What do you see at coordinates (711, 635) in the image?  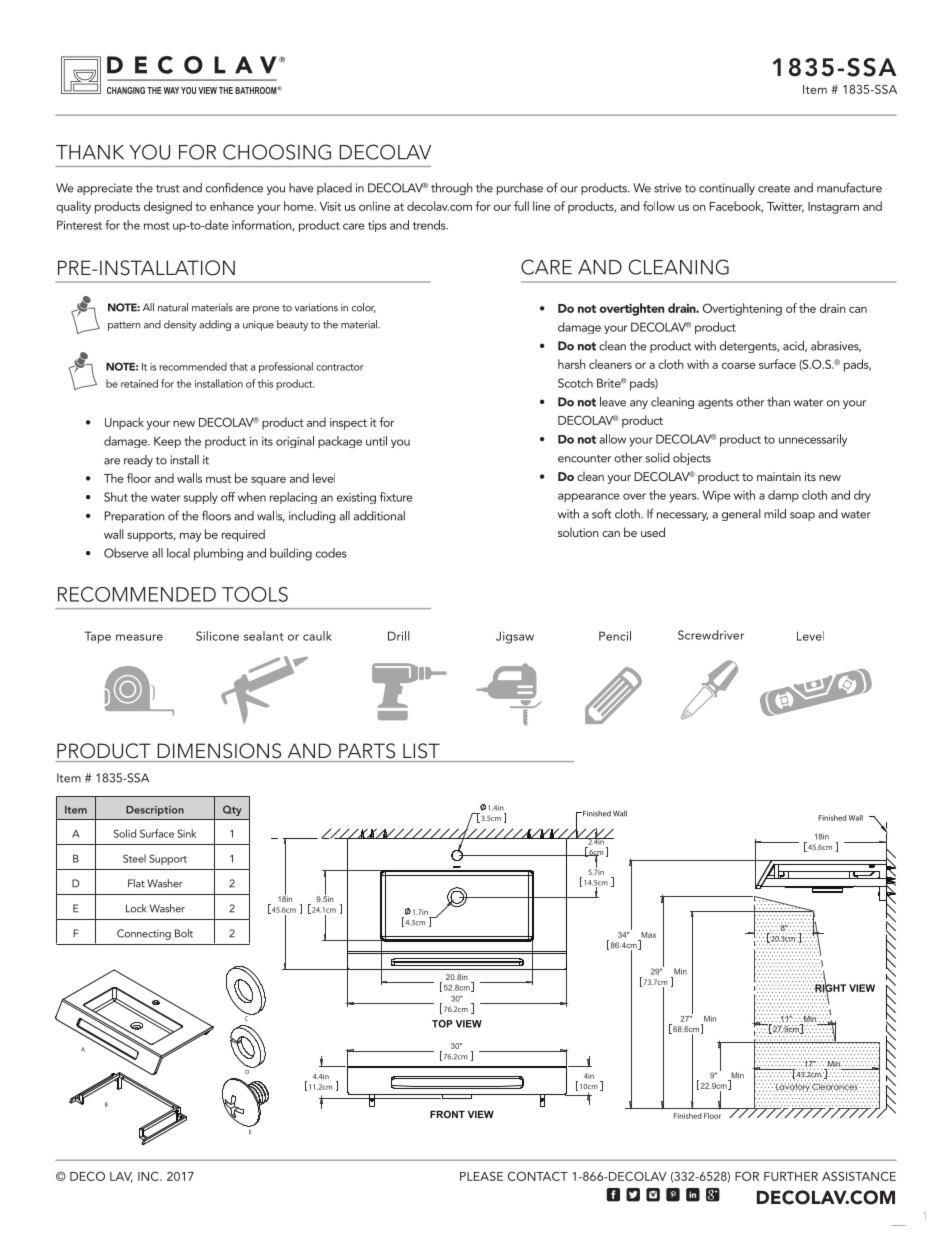 I see `Screwdriver` at bounding box center [711, 635].
